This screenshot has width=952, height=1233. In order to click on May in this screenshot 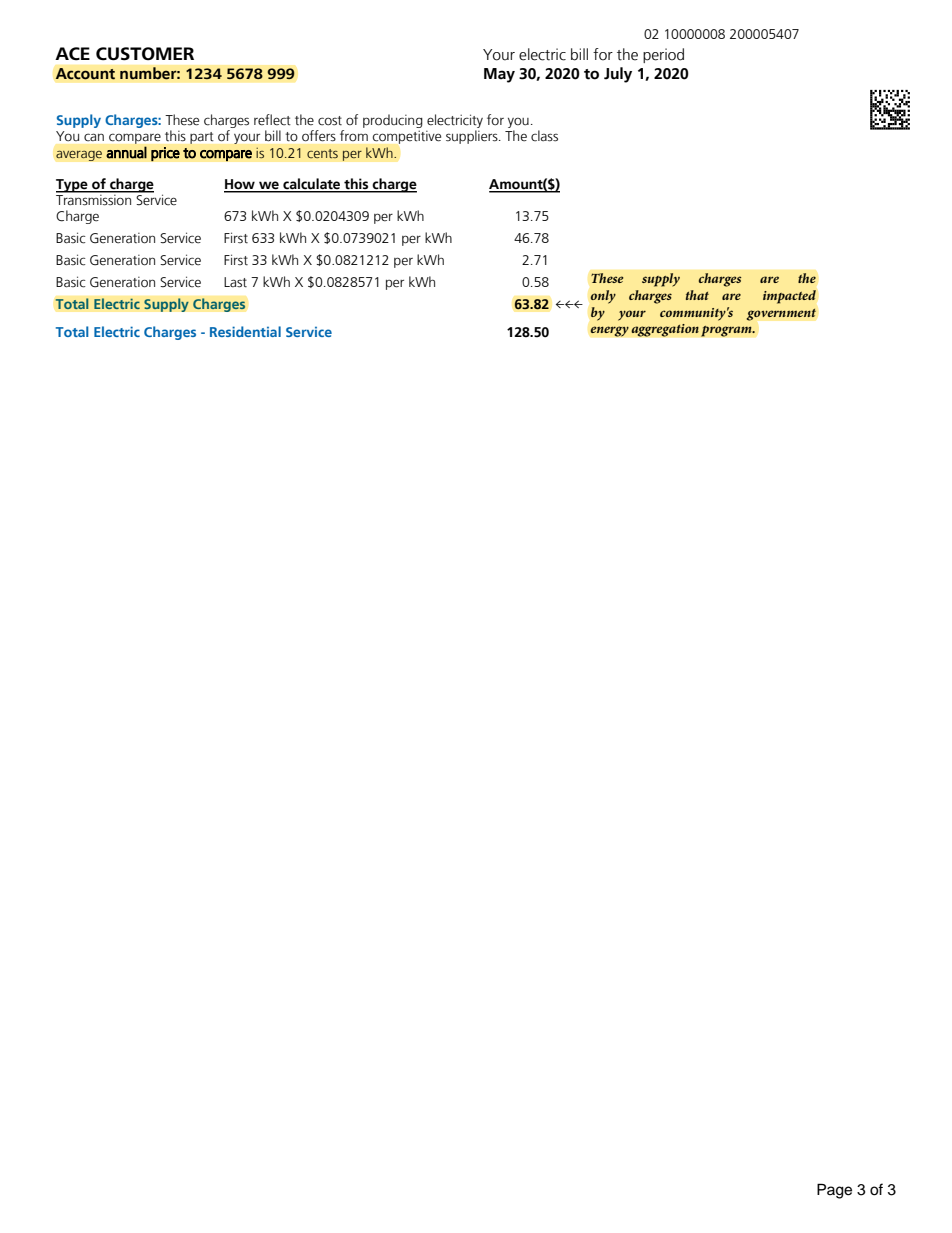, I will do `click(499, 75)`.
